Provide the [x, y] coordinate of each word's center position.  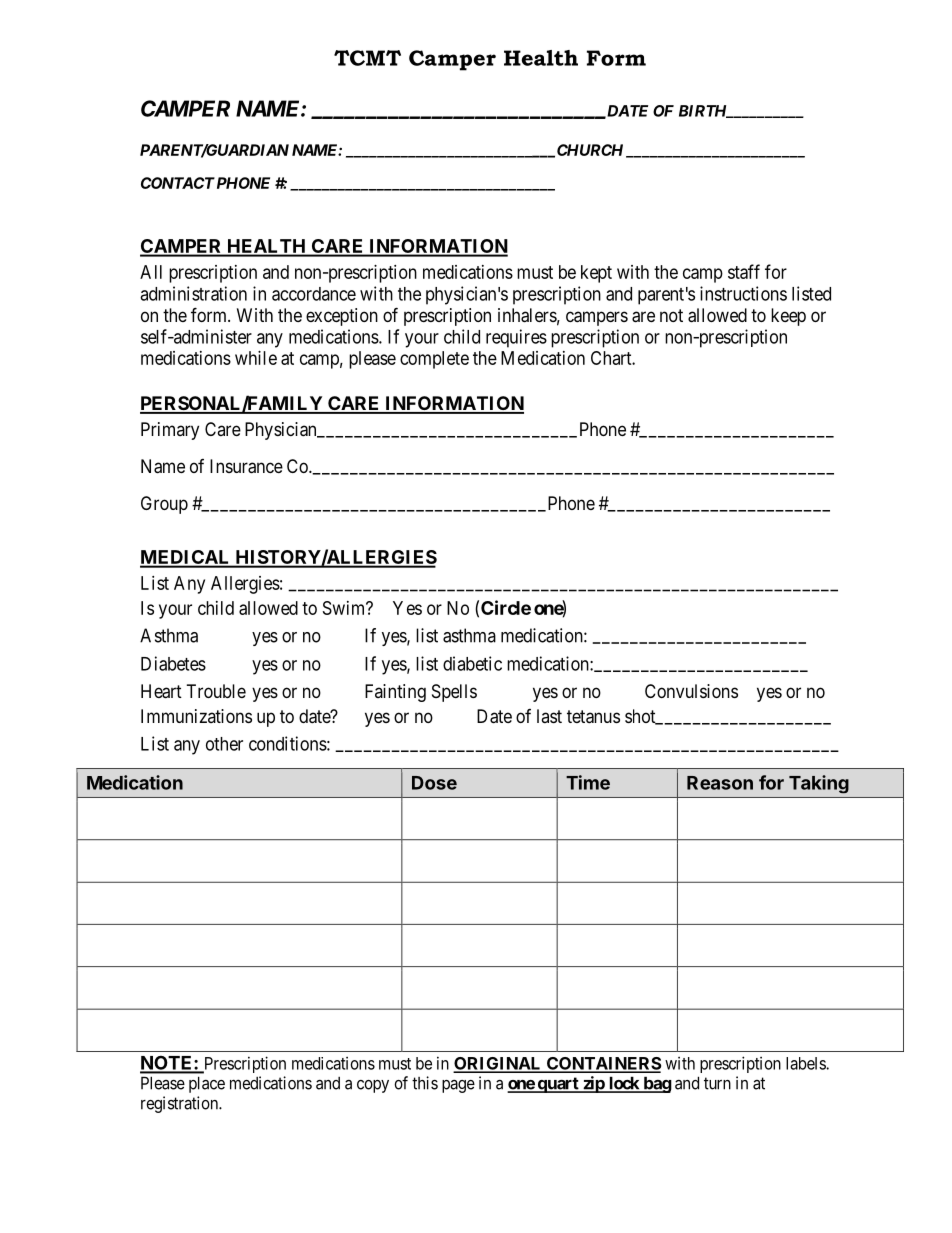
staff [744, 271]
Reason [720, 783]
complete [434, 360]
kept [596, 274]
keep [788, 317]
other [224, 744]
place [207, 1084]
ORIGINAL [498, 1064]
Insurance [246, 466]
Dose [434, 783]
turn [717, 1083]
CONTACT [178, 183]
